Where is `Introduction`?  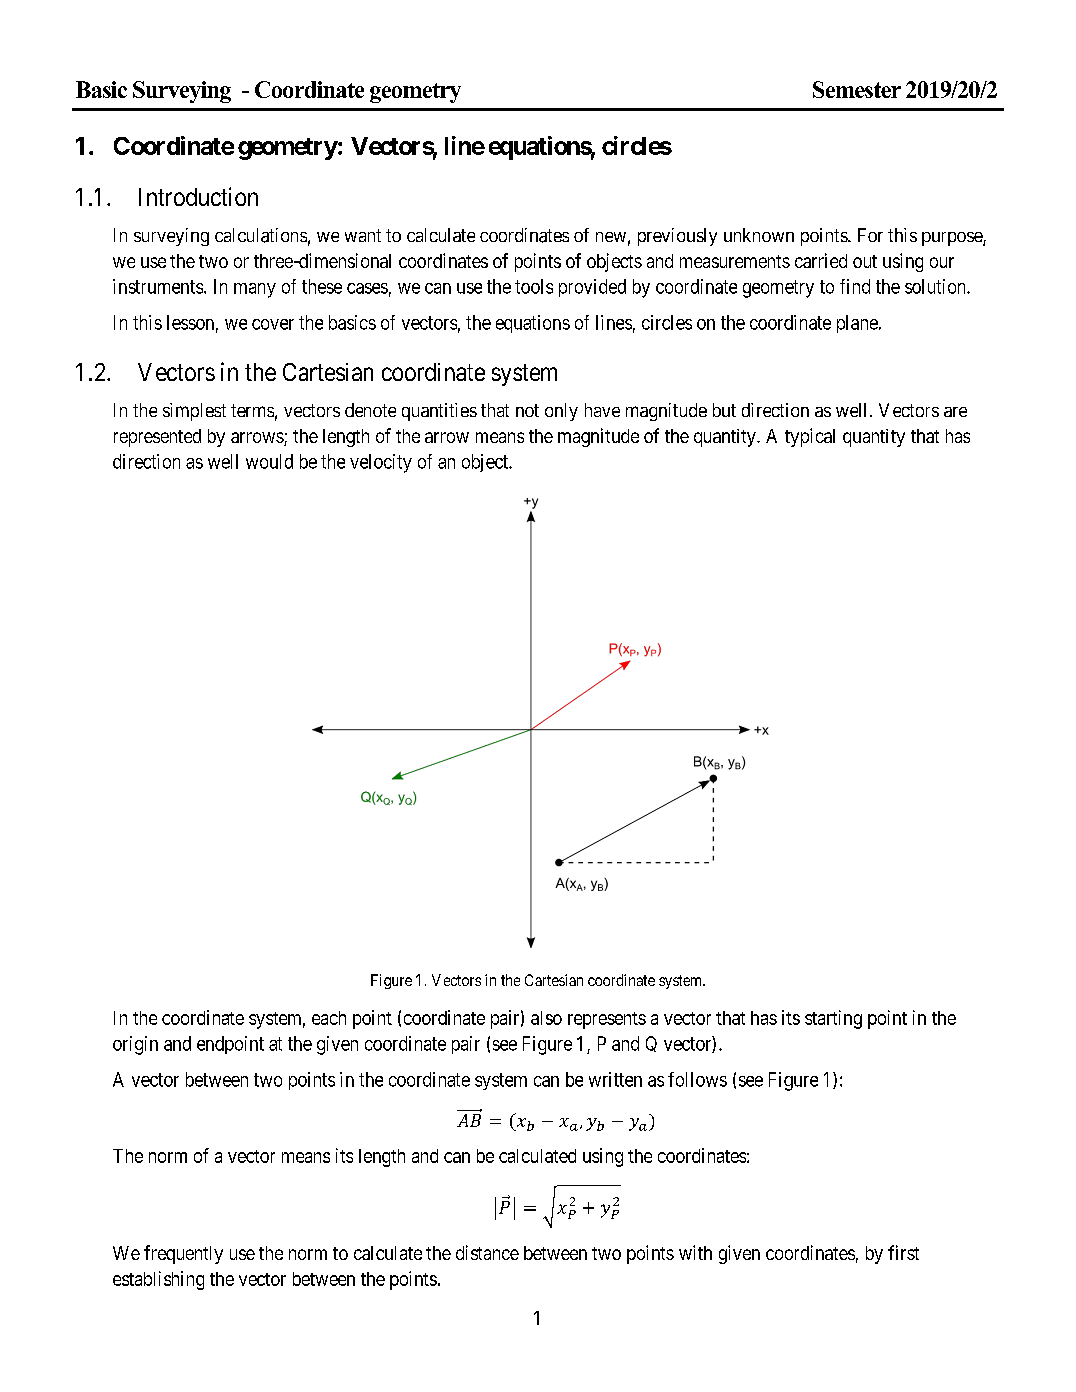
Introduction is located at coordinates (198, 196).
